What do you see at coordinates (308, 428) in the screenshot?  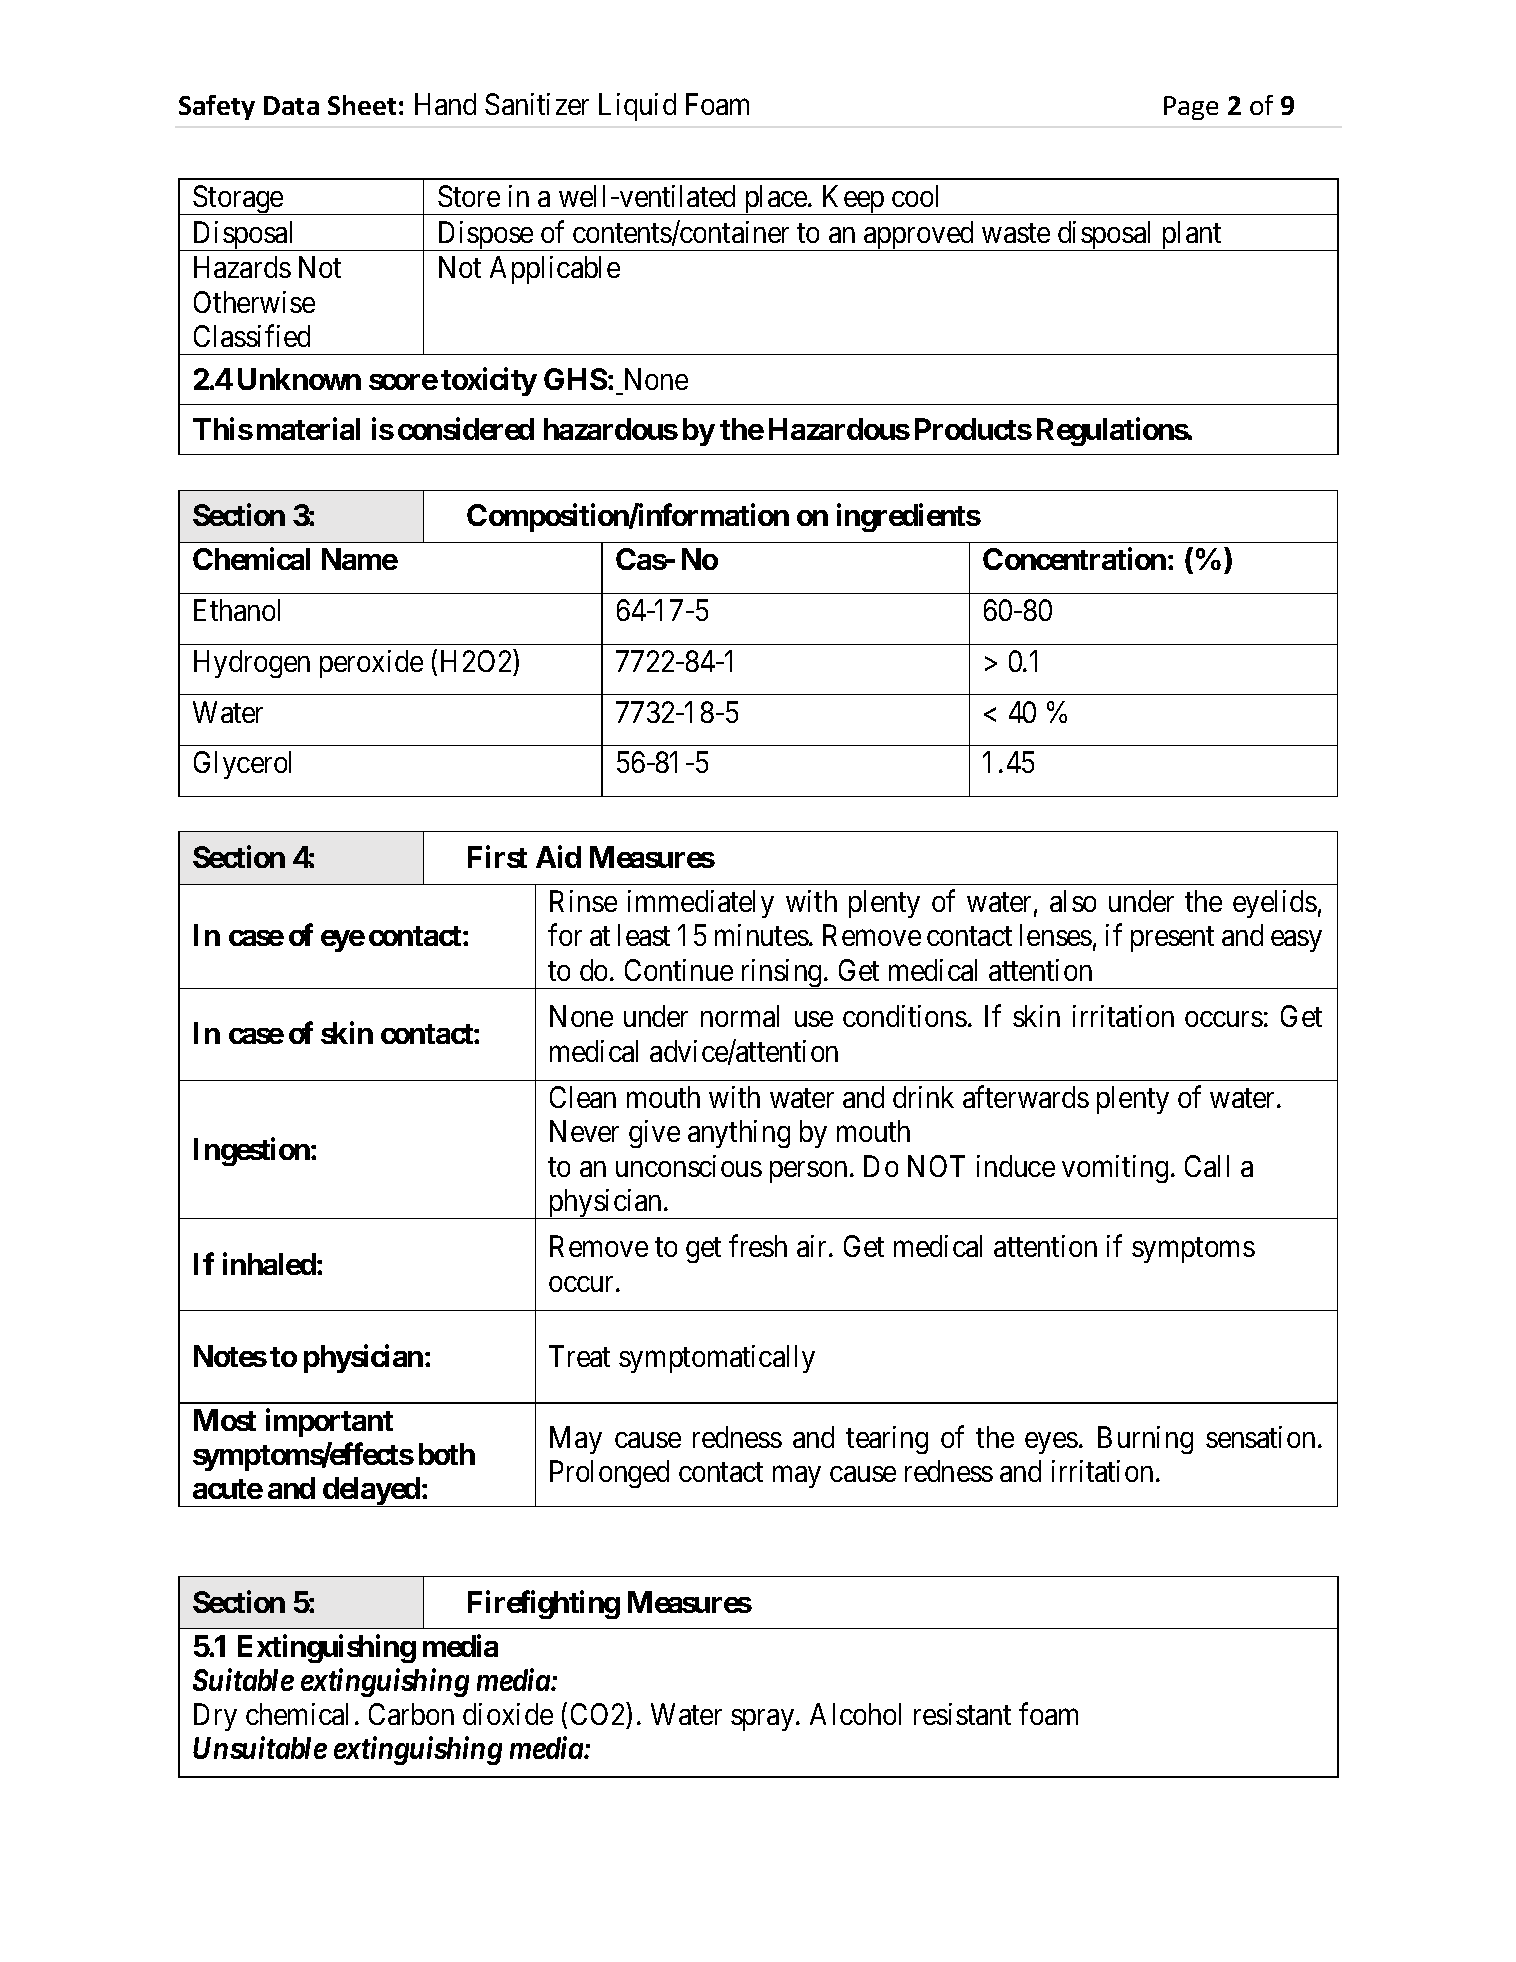 I see `material` at bounding box center [308, 428].
